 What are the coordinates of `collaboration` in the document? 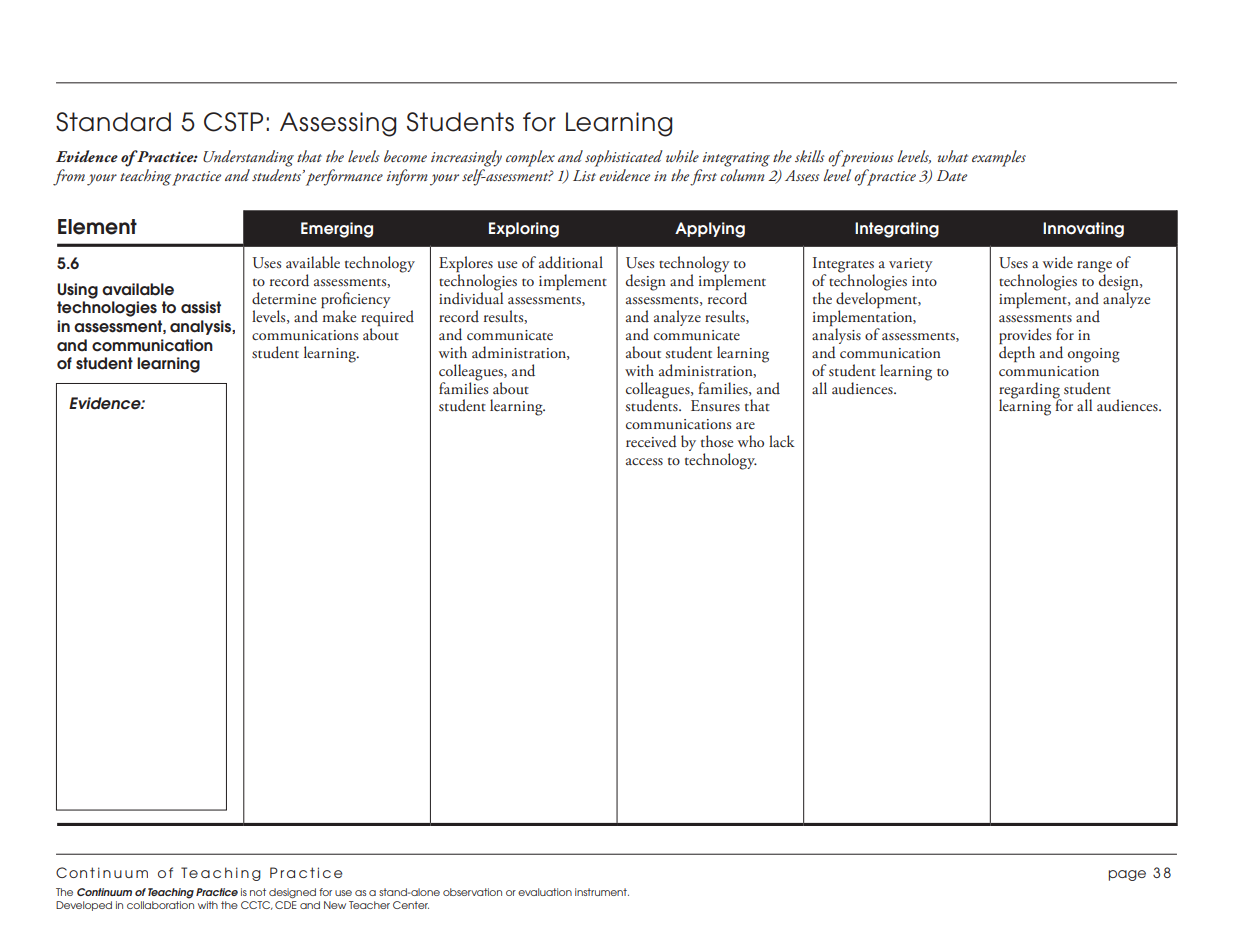 It's located at (160, 905).
